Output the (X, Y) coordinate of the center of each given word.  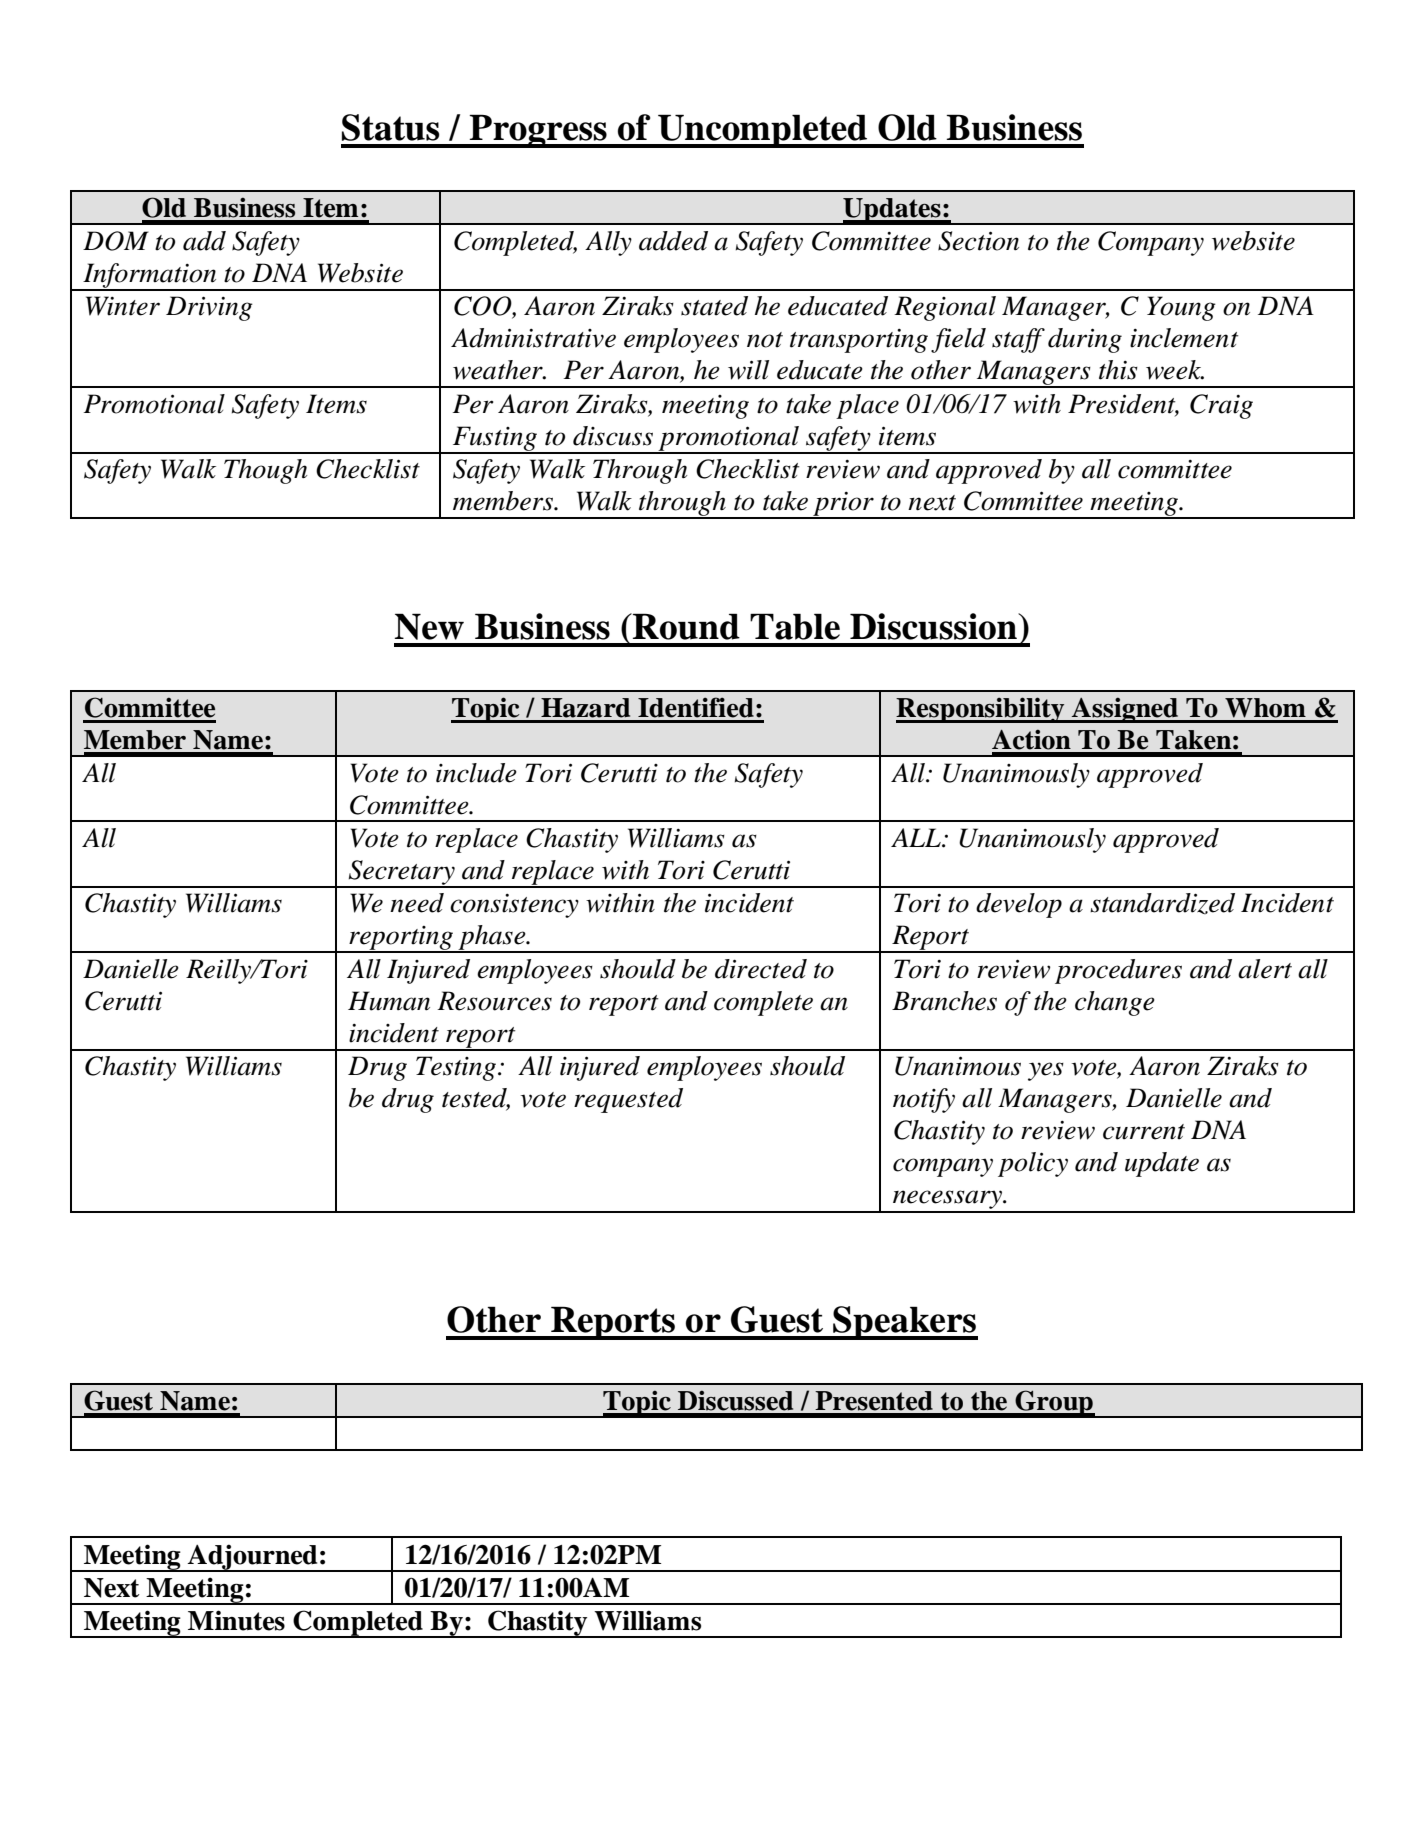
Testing (456, 1068)
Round (685, 626)
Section (978, 241)
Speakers (904, 1323)
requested (628, 1100)
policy (1033, 1164)
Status (391, 127)
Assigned (1125, 710)
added (673, 241)
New (429, 626)
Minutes (236, 1620)
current (1144, 1132)
